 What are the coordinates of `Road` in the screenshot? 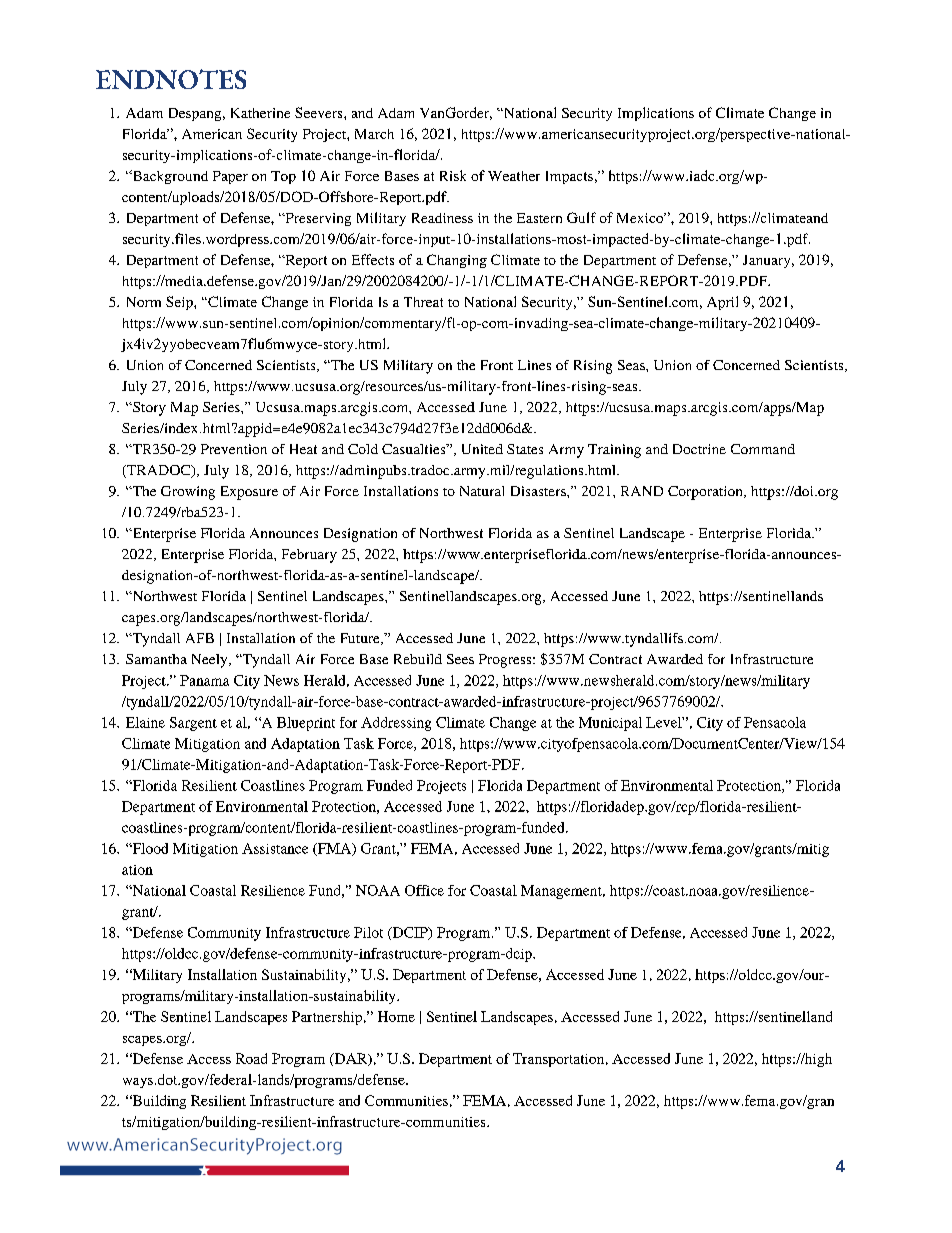 It's located at (251, 1058).
